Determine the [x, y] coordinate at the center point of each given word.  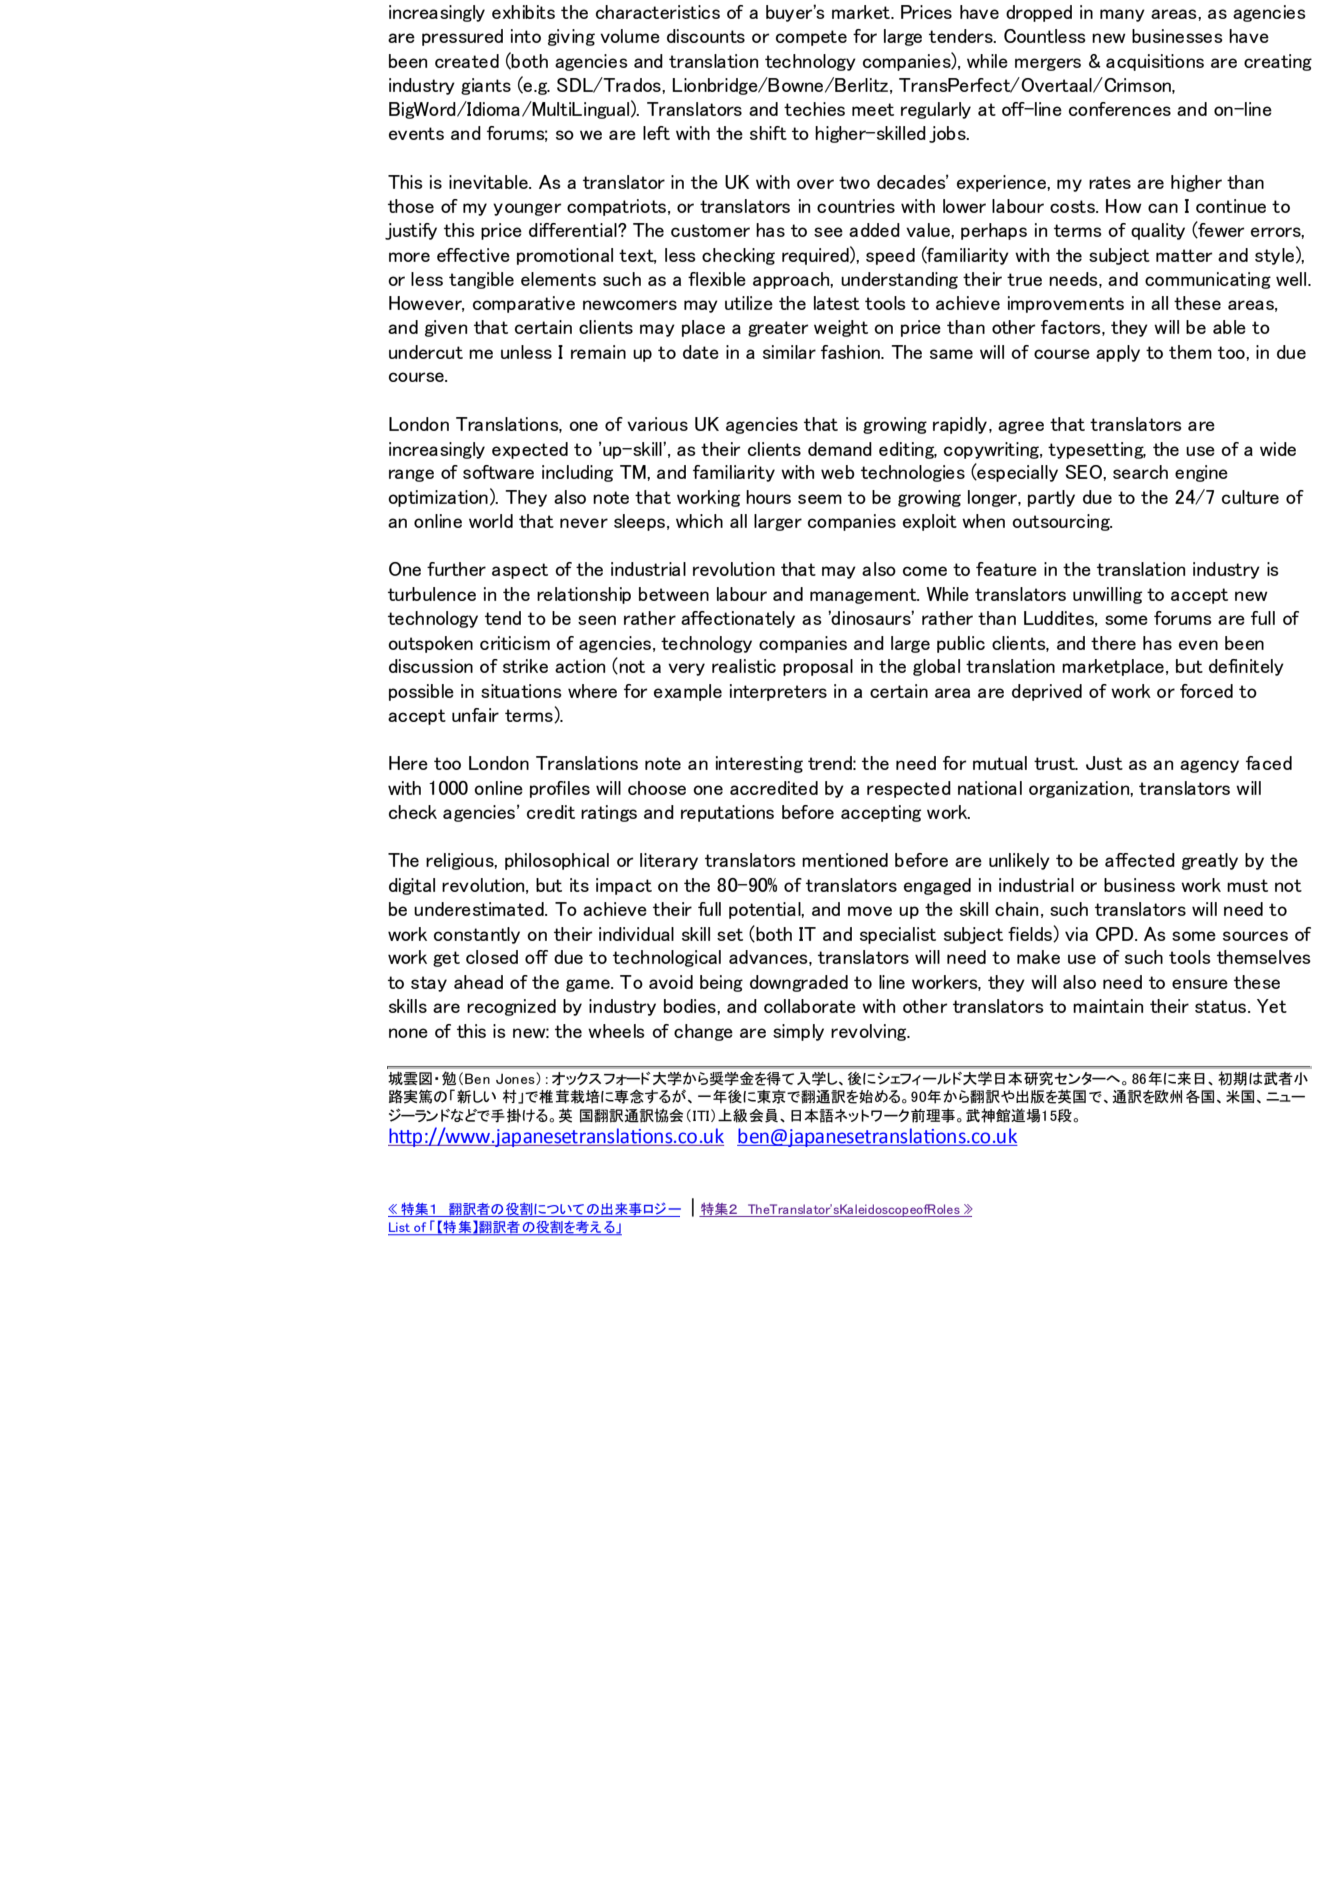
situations [521, 691]
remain [598, 352]
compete [811, 38]
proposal [818, 667]
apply [1118, 353]
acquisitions [1155, 62]
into [526, 36]
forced [1206, 691]
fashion [851, 352]
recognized [511, 1007]
